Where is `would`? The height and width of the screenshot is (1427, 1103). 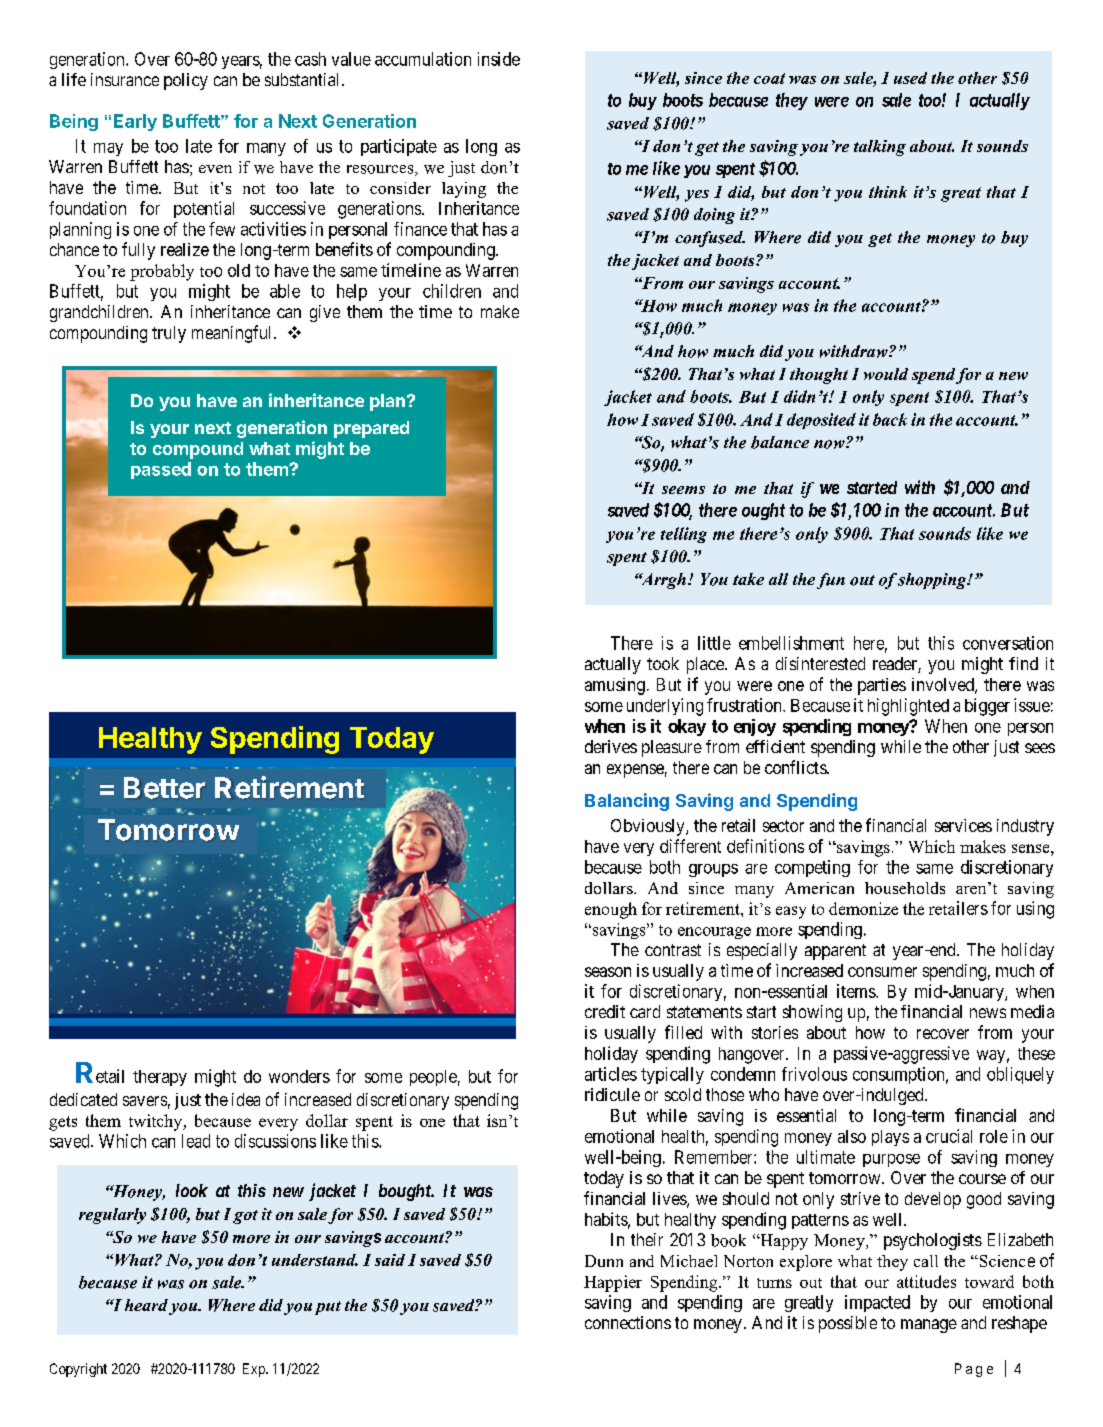
would is located at coordinates (886, 374).
